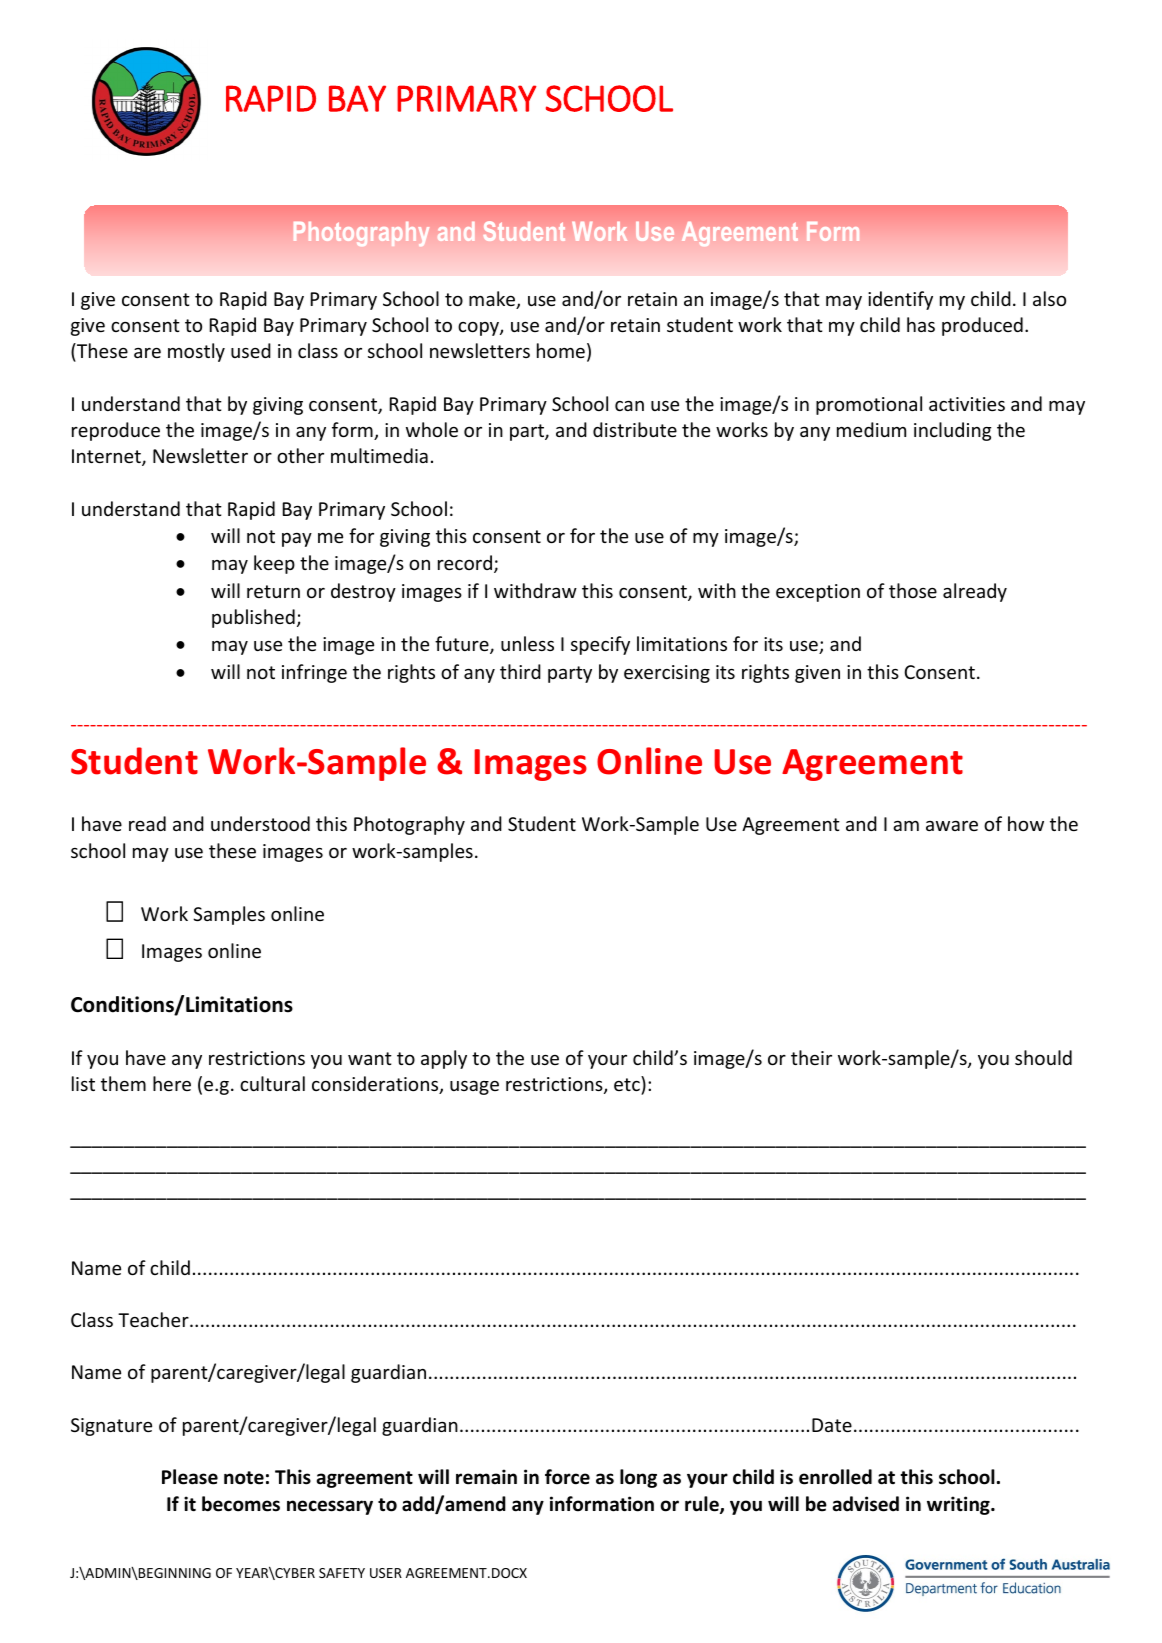  I want to click on becomes, so click(241, 1504).
